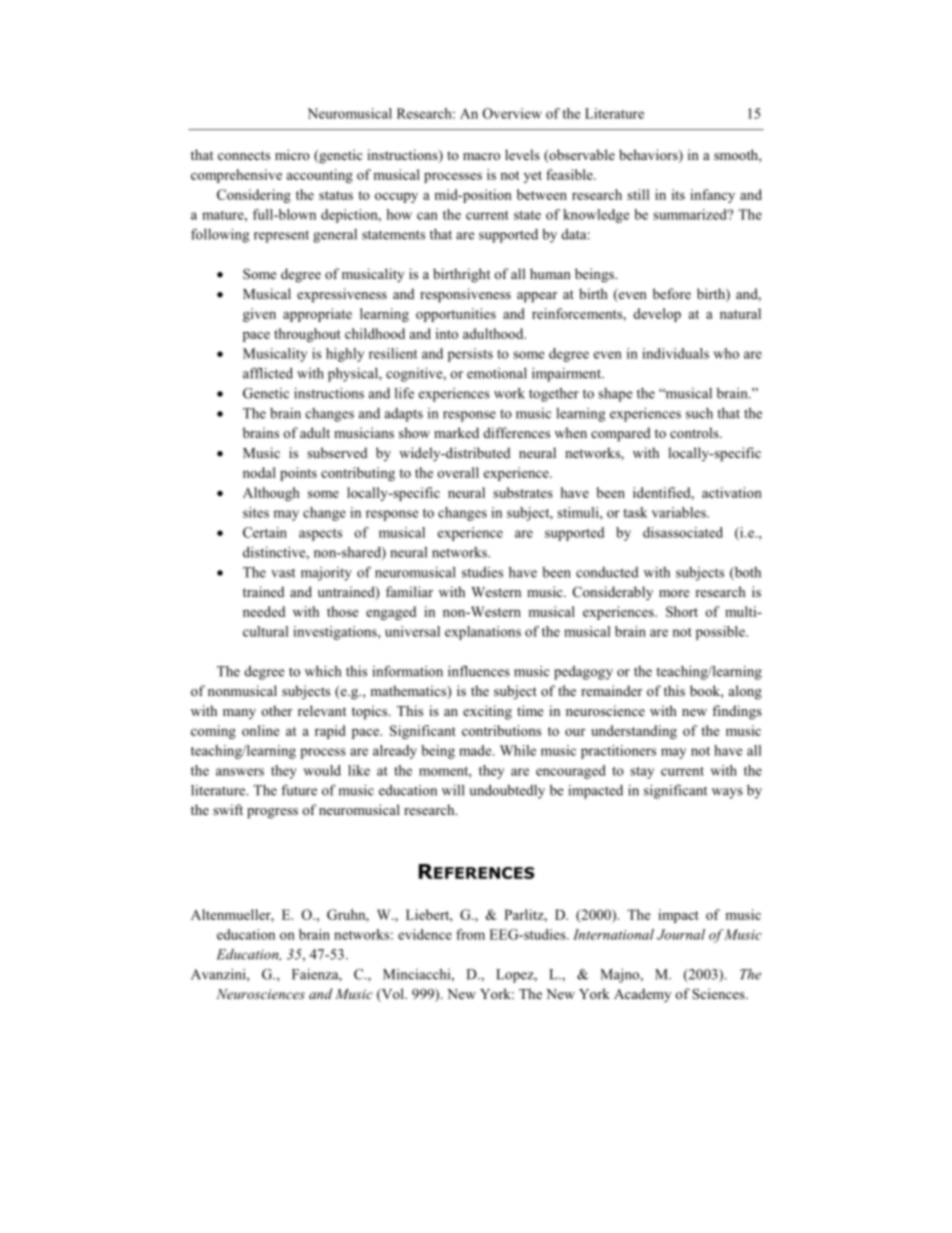  Describe the element at coordinates (649, 156) in the screenshot. I see `behaviors` at that location.
